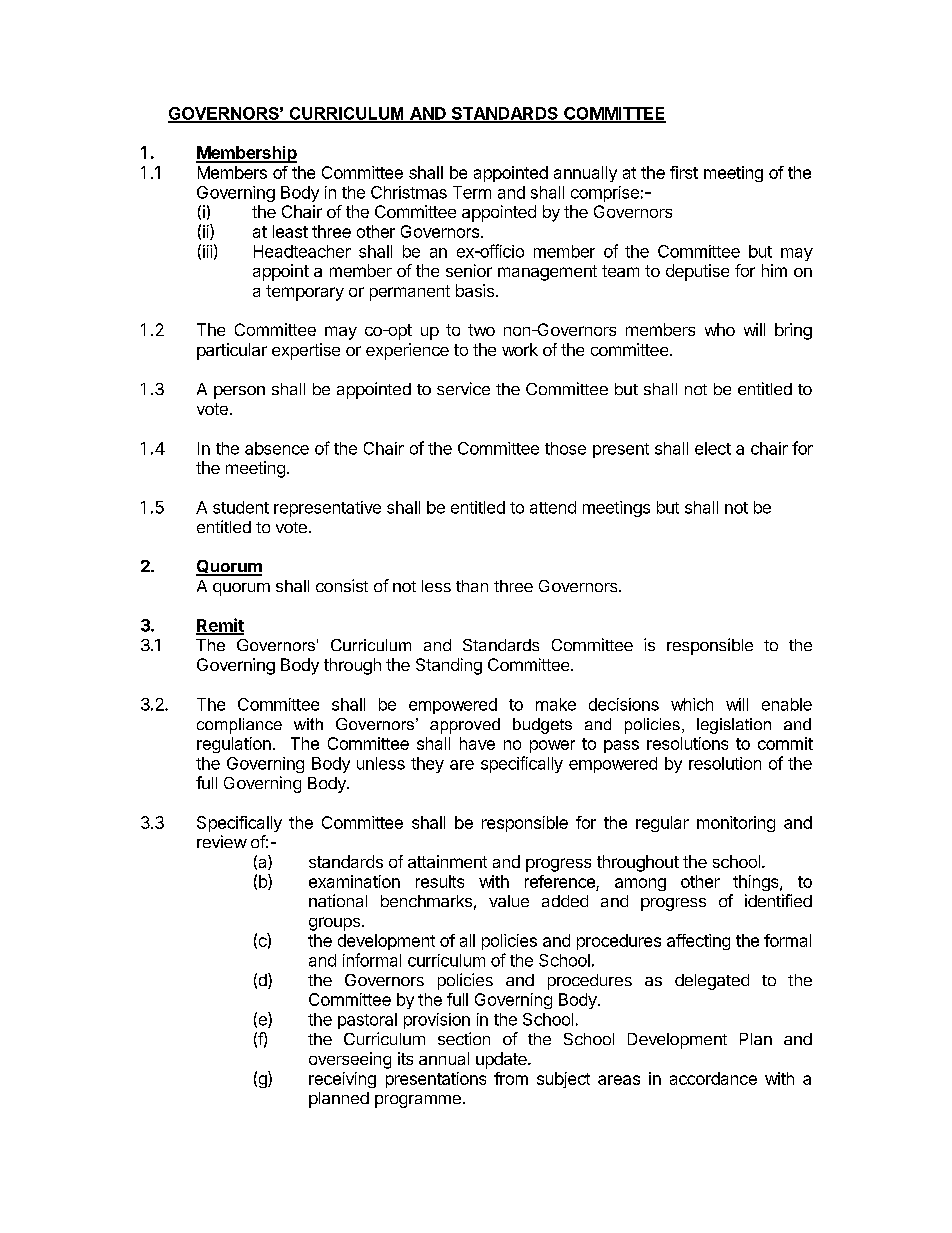 The height and width of the screenshot is (1233, 952). What do you see at coordinates (342, 1080) in the screenshot?
I see `receiving` at bounding box center [342, 1080].
